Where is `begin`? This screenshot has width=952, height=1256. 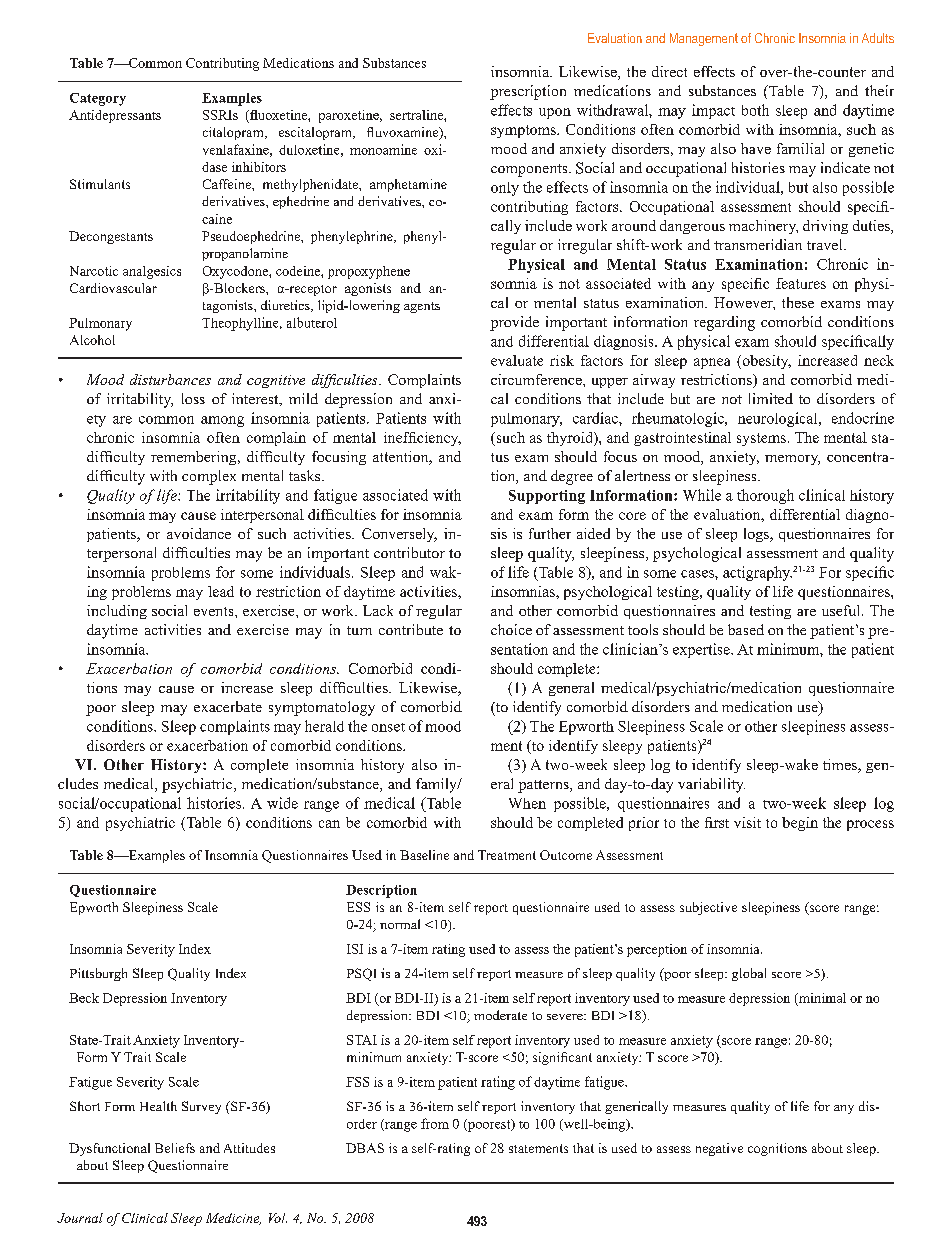
begin is located at coordinates (800, 824).
